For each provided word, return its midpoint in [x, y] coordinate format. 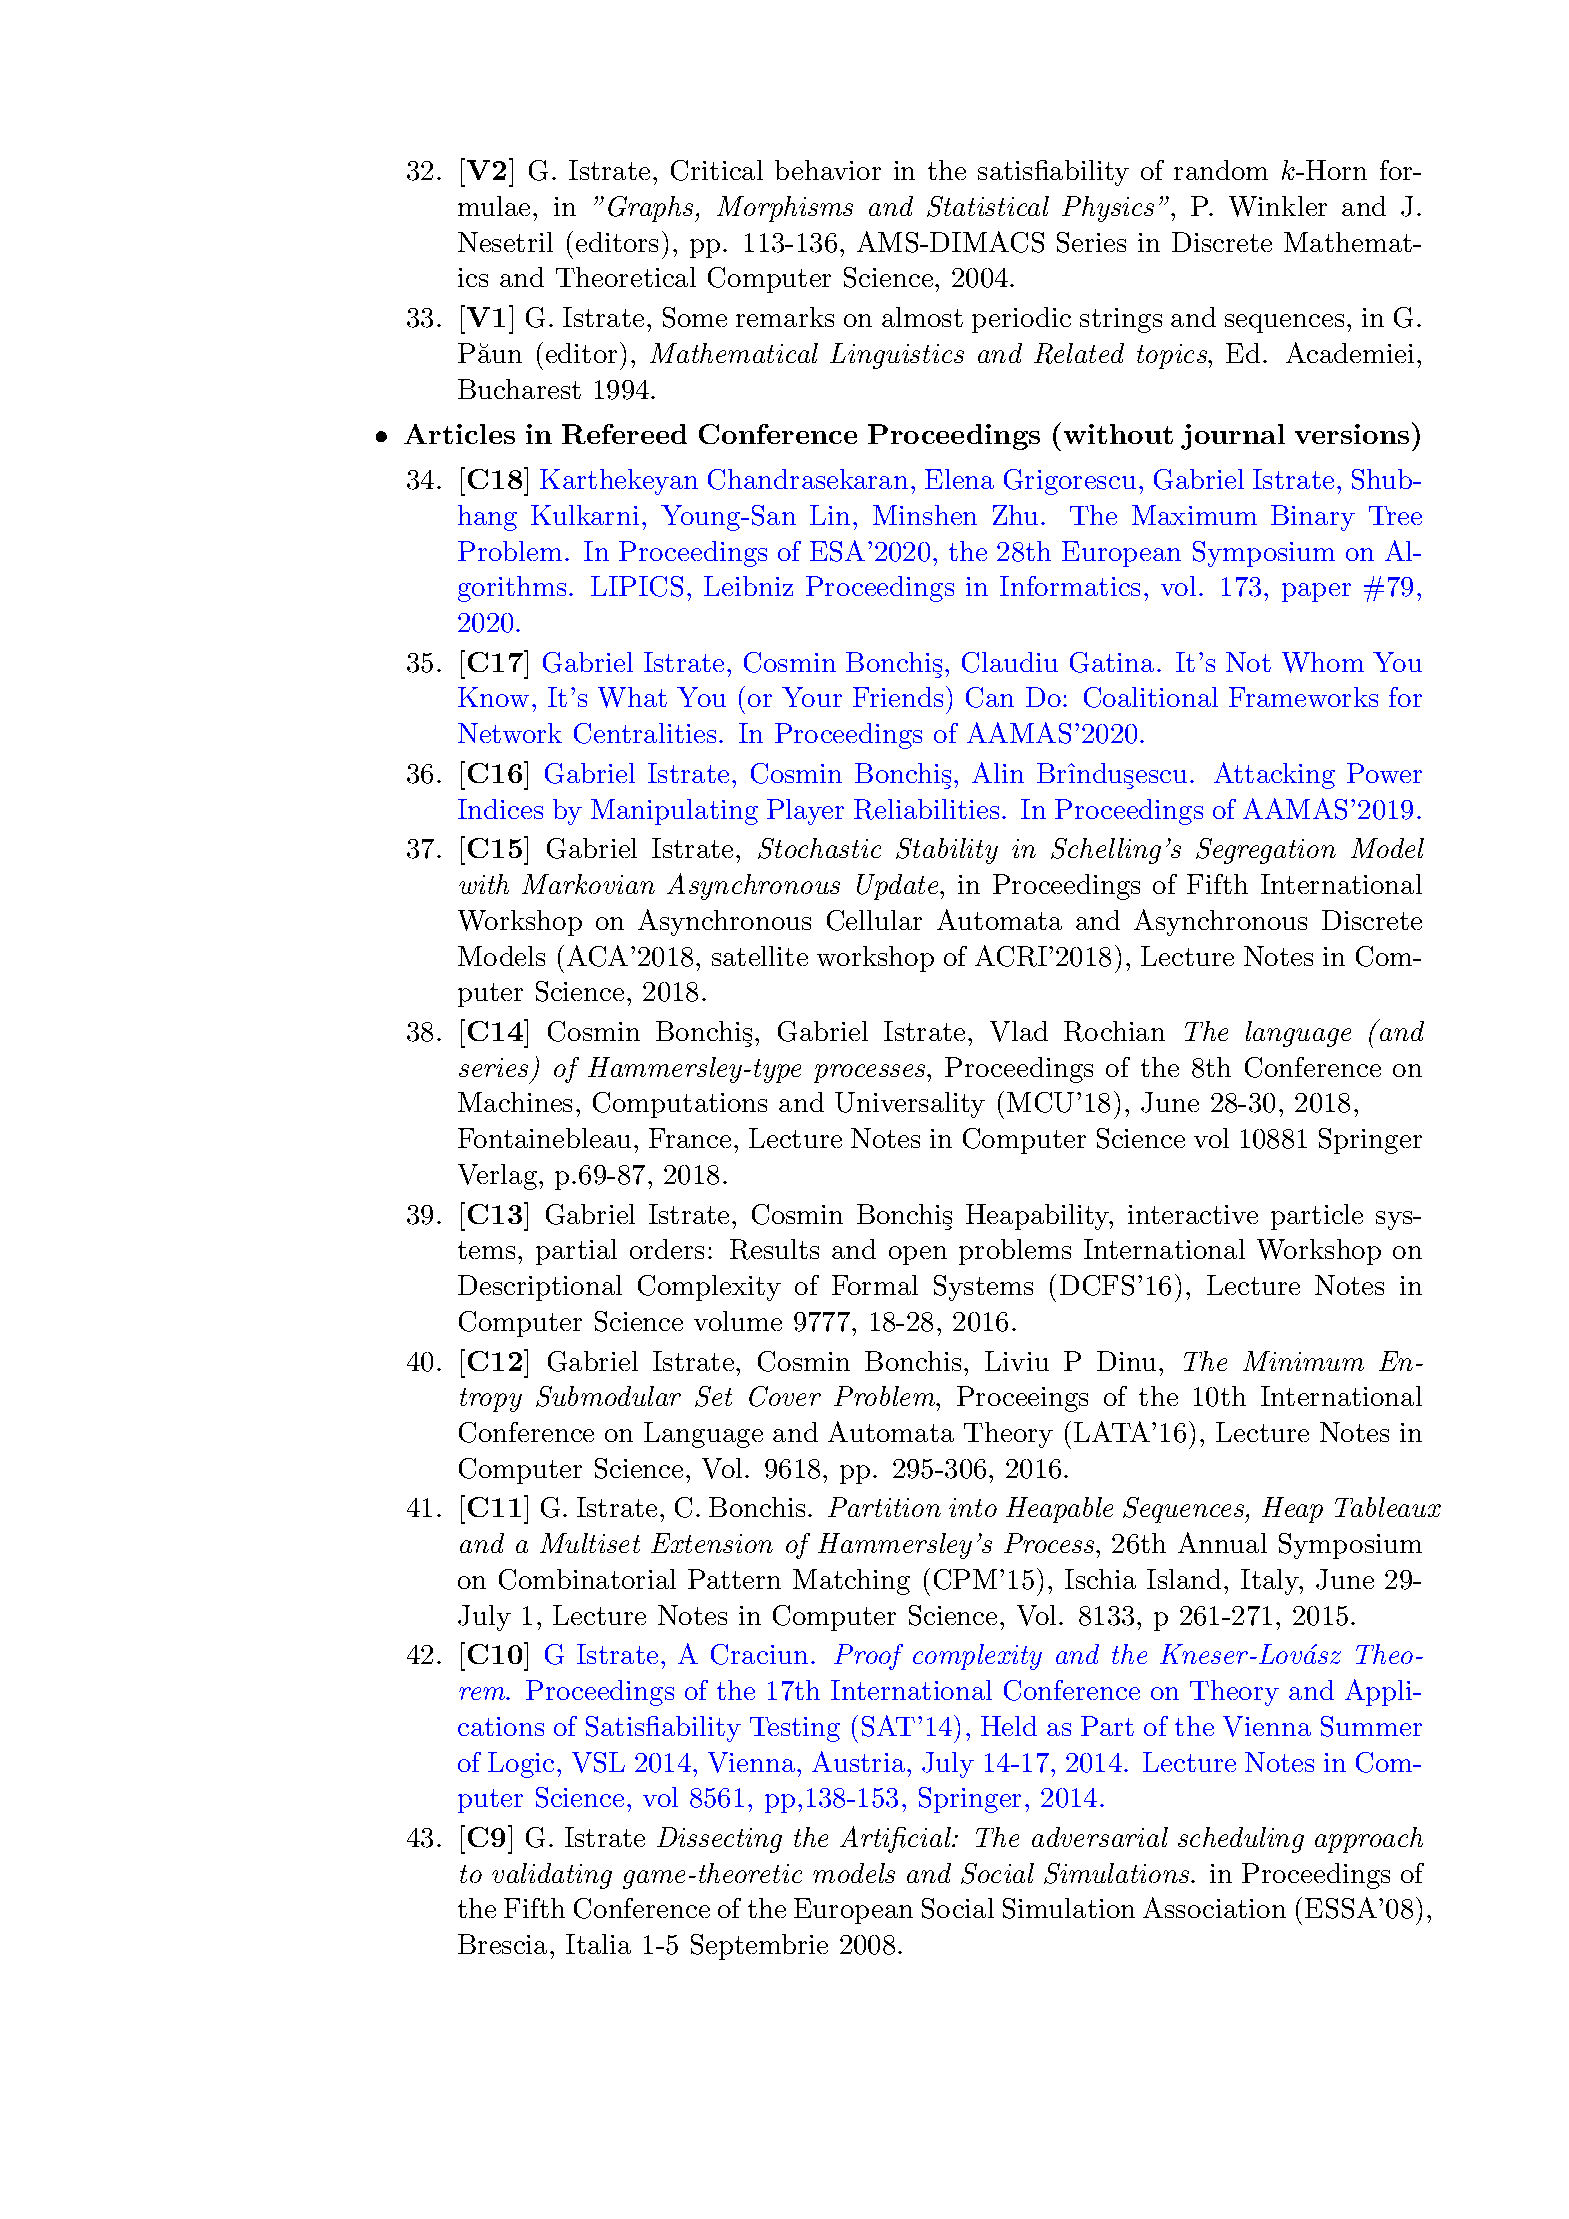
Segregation [1266, 851]
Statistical [988, 206]
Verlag [497, 1177]
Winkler [1278, 206]
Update [899, 887]
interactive [1193, 1214]
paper [1316, 592]
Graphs [652, 209]
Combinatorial [587, 1579]
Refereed [624, 434]
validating [552, 1876]
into [973, 1507]
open [918, 1255]
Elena [959, 479]
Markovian [588, 884]
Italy [1271, 1582]
